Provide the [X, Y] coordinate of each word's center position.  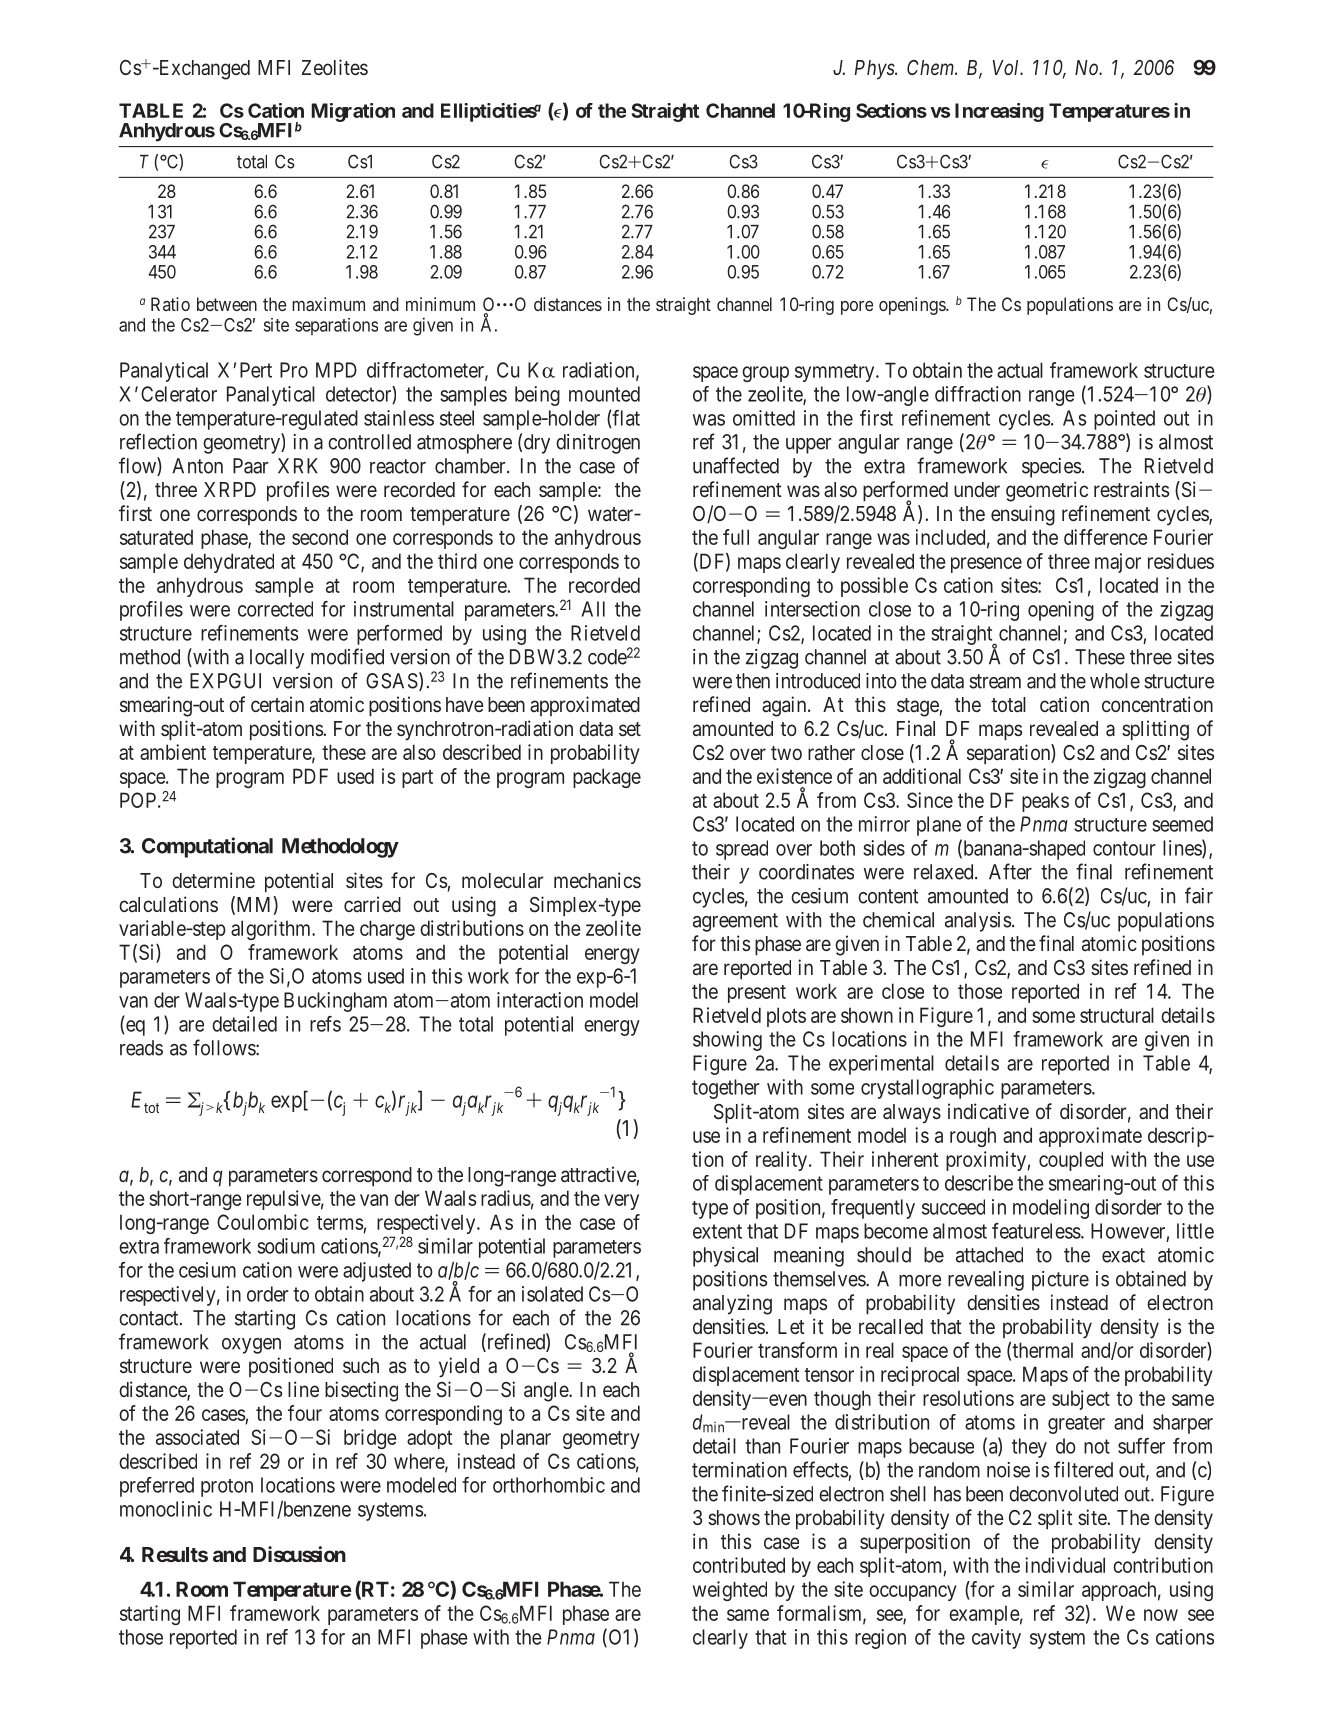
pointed [1124, 420]
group [765, 374]
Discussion [299, 1554]
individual [1065, 1565]
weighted [730, 1591]
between [227, 304]
